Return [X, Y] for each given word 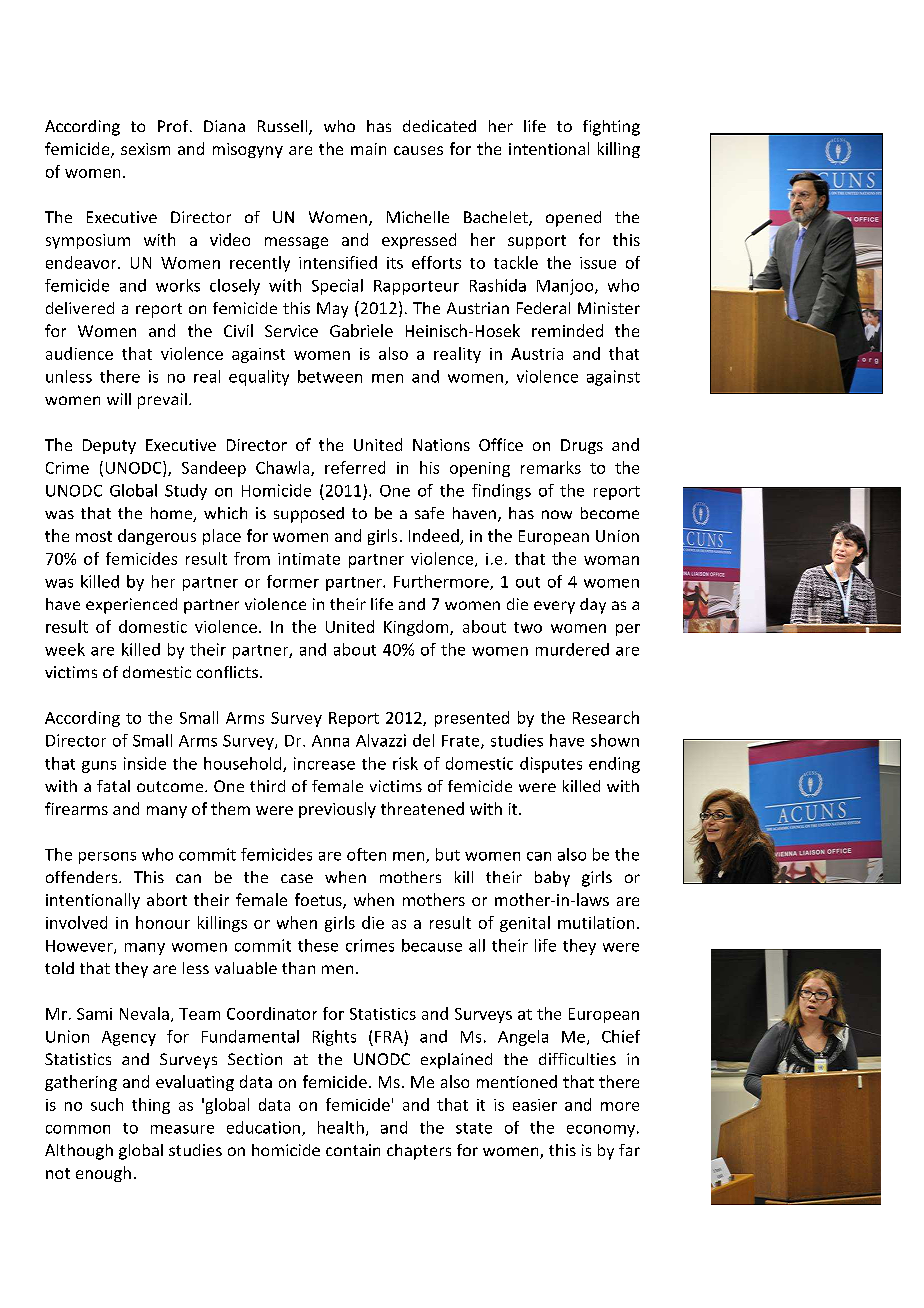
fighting [611, 128]
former [293, 581]
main [368, 149]
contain [353, 1150]
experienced [131, 606]
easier [535, 1105]
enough [103, 1174]
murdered [572, 649]
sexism [145, 149]
